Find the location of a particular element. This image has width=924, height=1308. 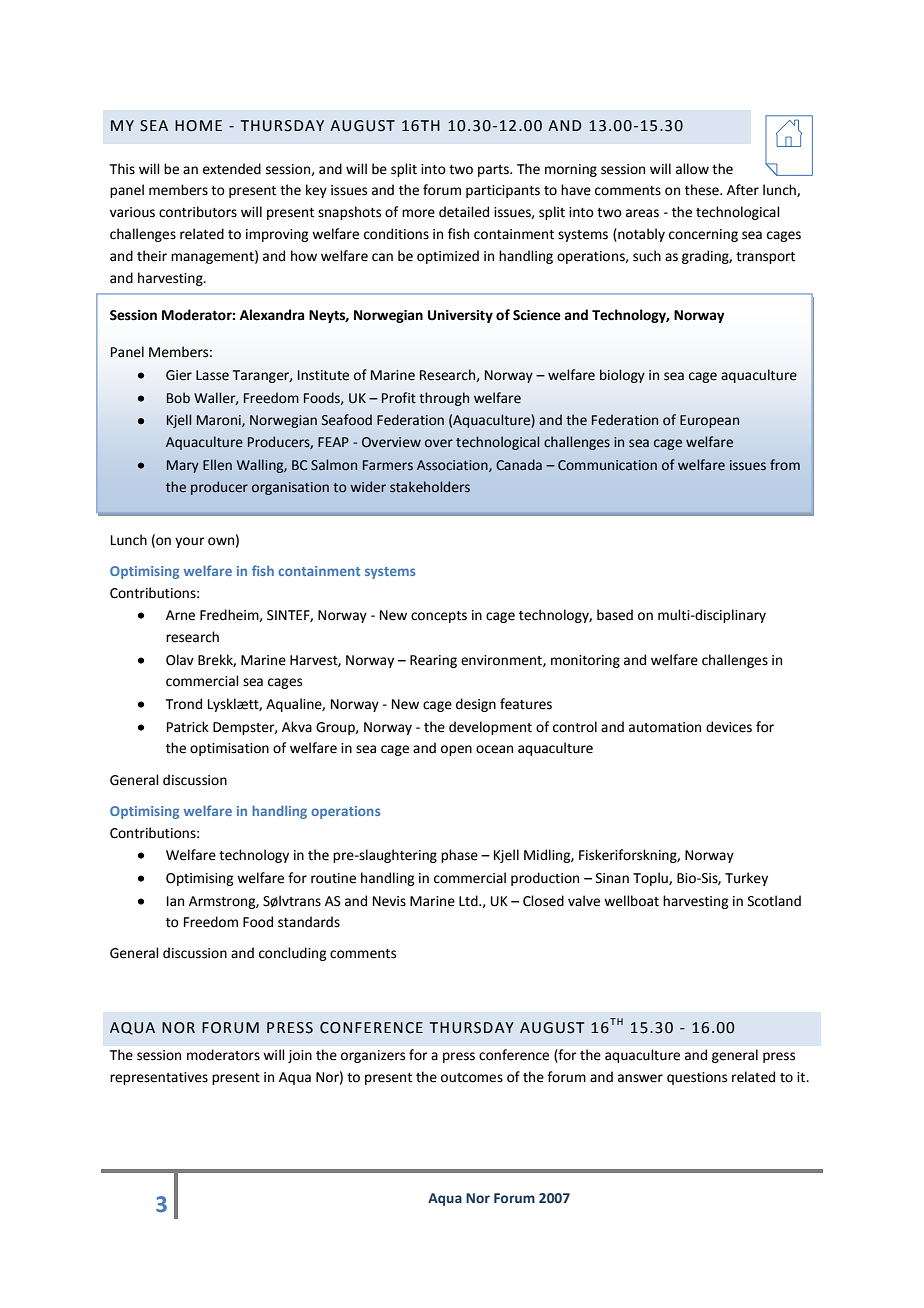

join is located at coordinates (300, 1056).
